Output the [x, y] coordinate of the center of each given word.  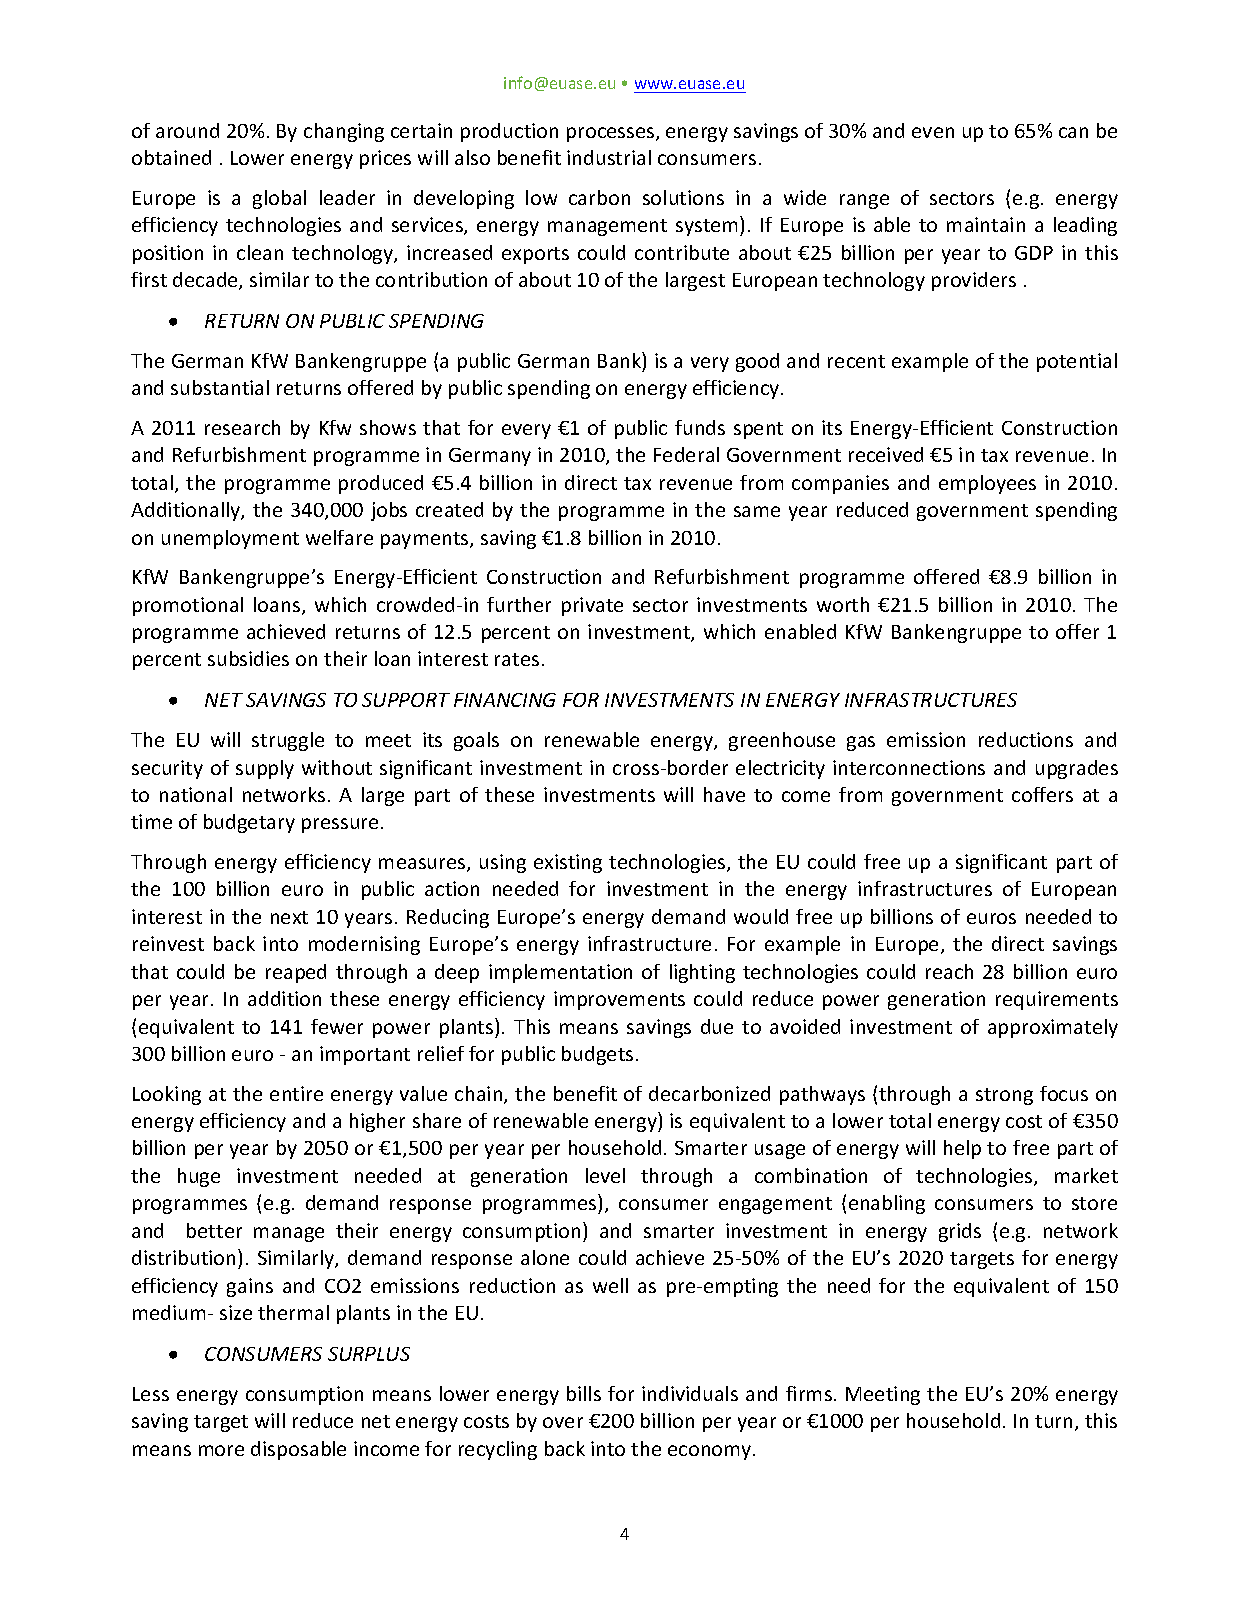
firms [809, 1393]
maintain [986, 224]
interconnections [909, 767]
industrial [609, 157]
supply [265, 769]
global [279, 199]
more [221, 1450]
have [724, 794]
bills [584, 1393]
